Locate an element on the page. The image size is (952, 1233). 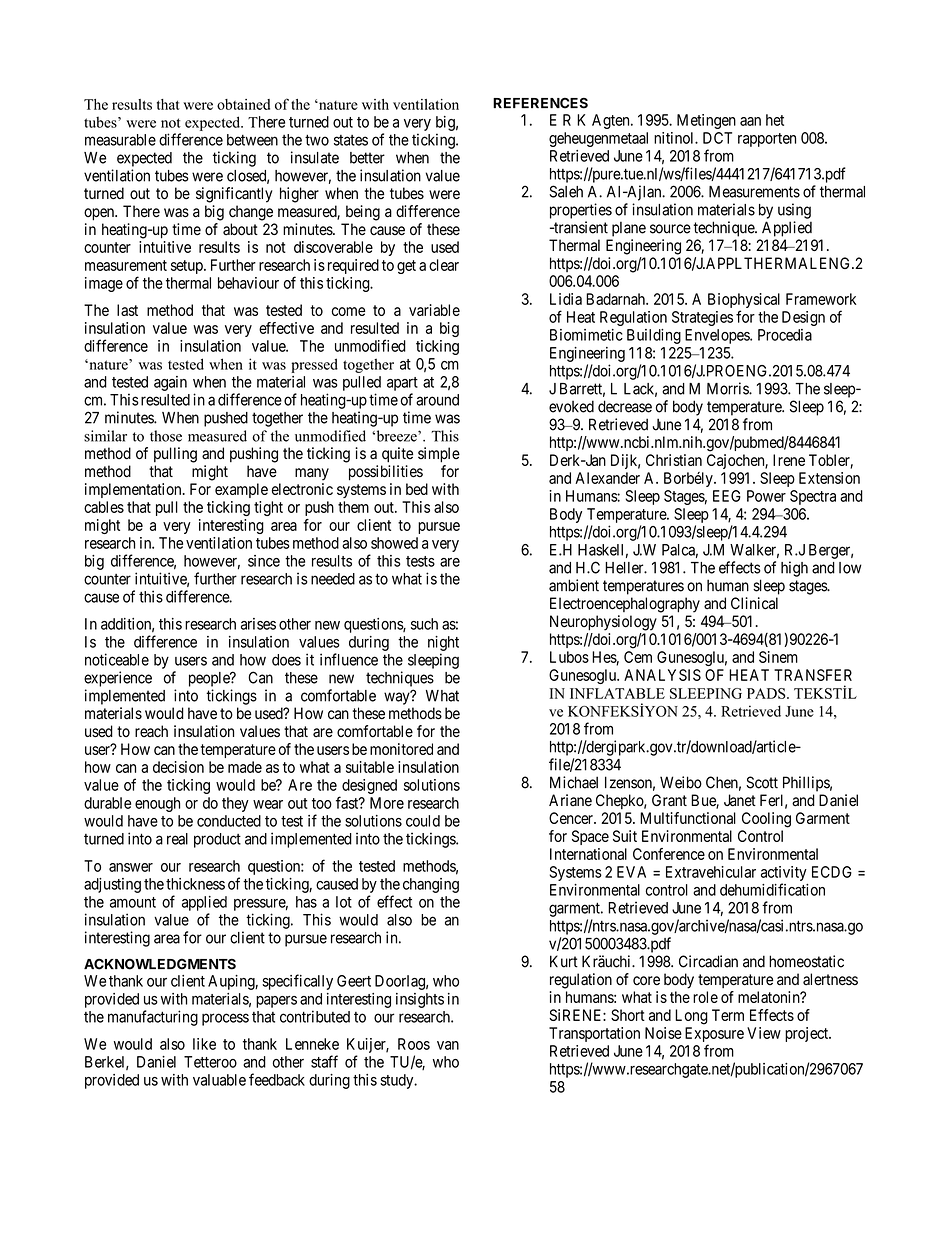
again is located at coordinates (170, 383).
